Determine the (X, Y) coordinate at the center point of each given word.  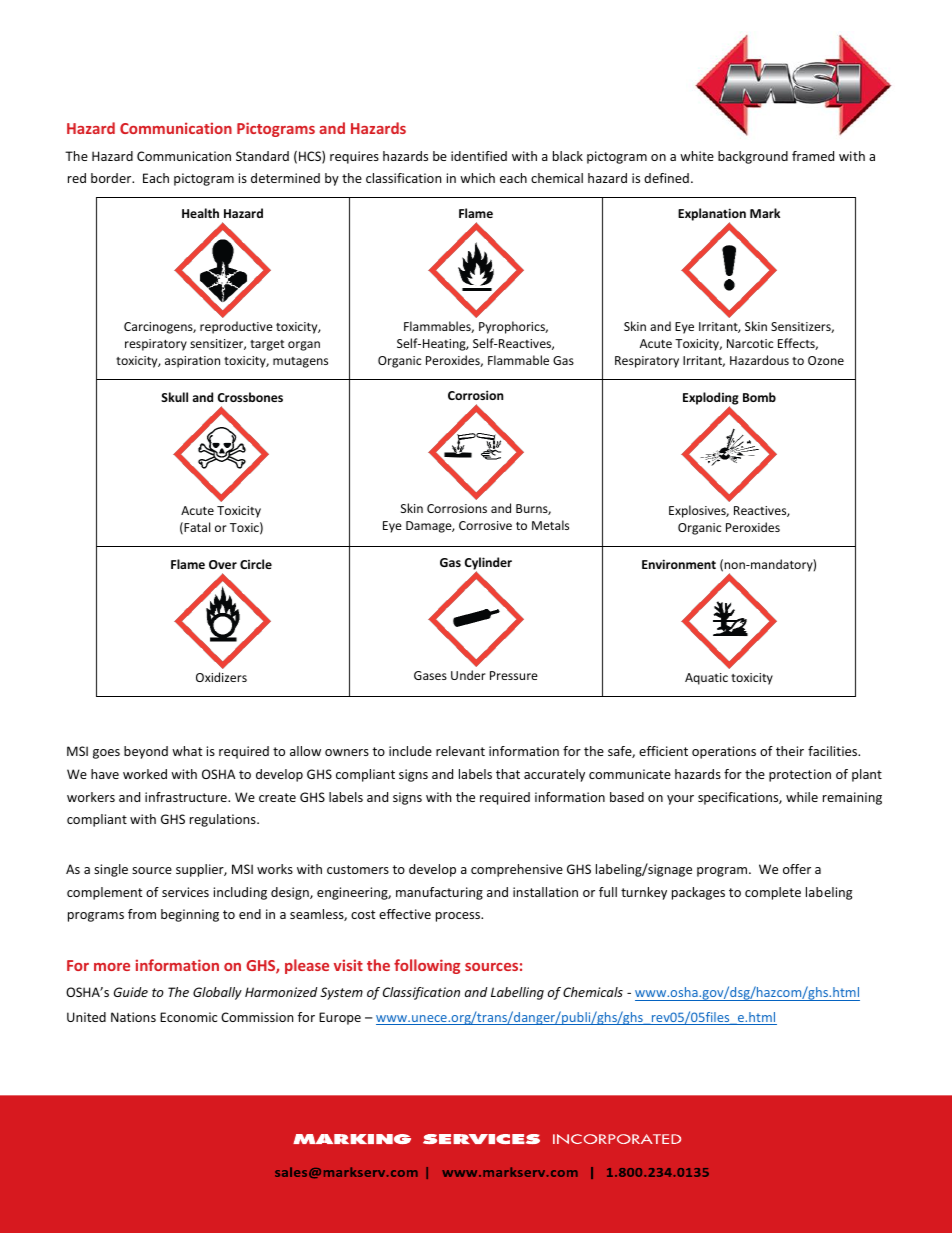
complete (773, 893)
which (477, 178)
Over (223, 564)
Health (200, 213)
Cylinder (488, 565)
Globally (217, 993)
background (753, 157)
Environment (679, 564)
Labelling (517, 993)
